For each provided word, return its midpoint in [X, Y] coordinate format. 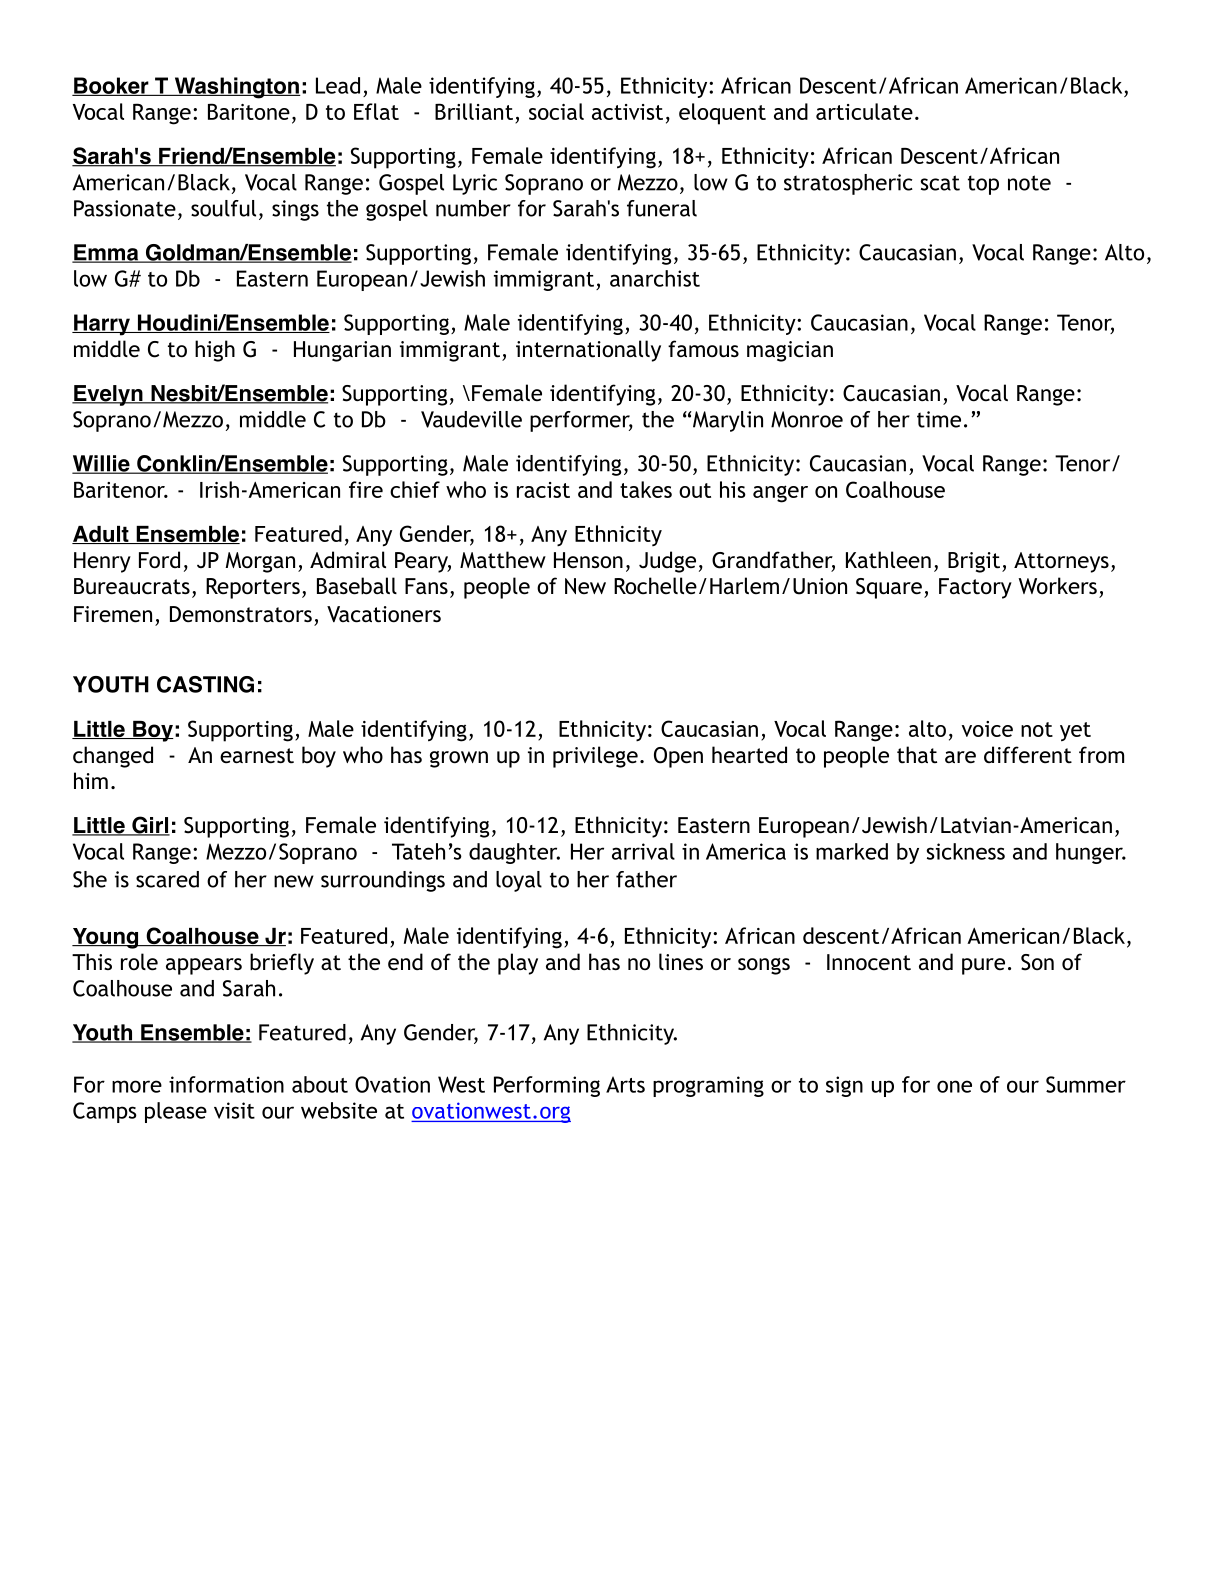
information [226, 1084]
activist [627, 112]
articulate [864, 111]
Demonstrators [241, 614]
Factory [975, 588]
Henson [588, 560]
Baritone [249, 111]
